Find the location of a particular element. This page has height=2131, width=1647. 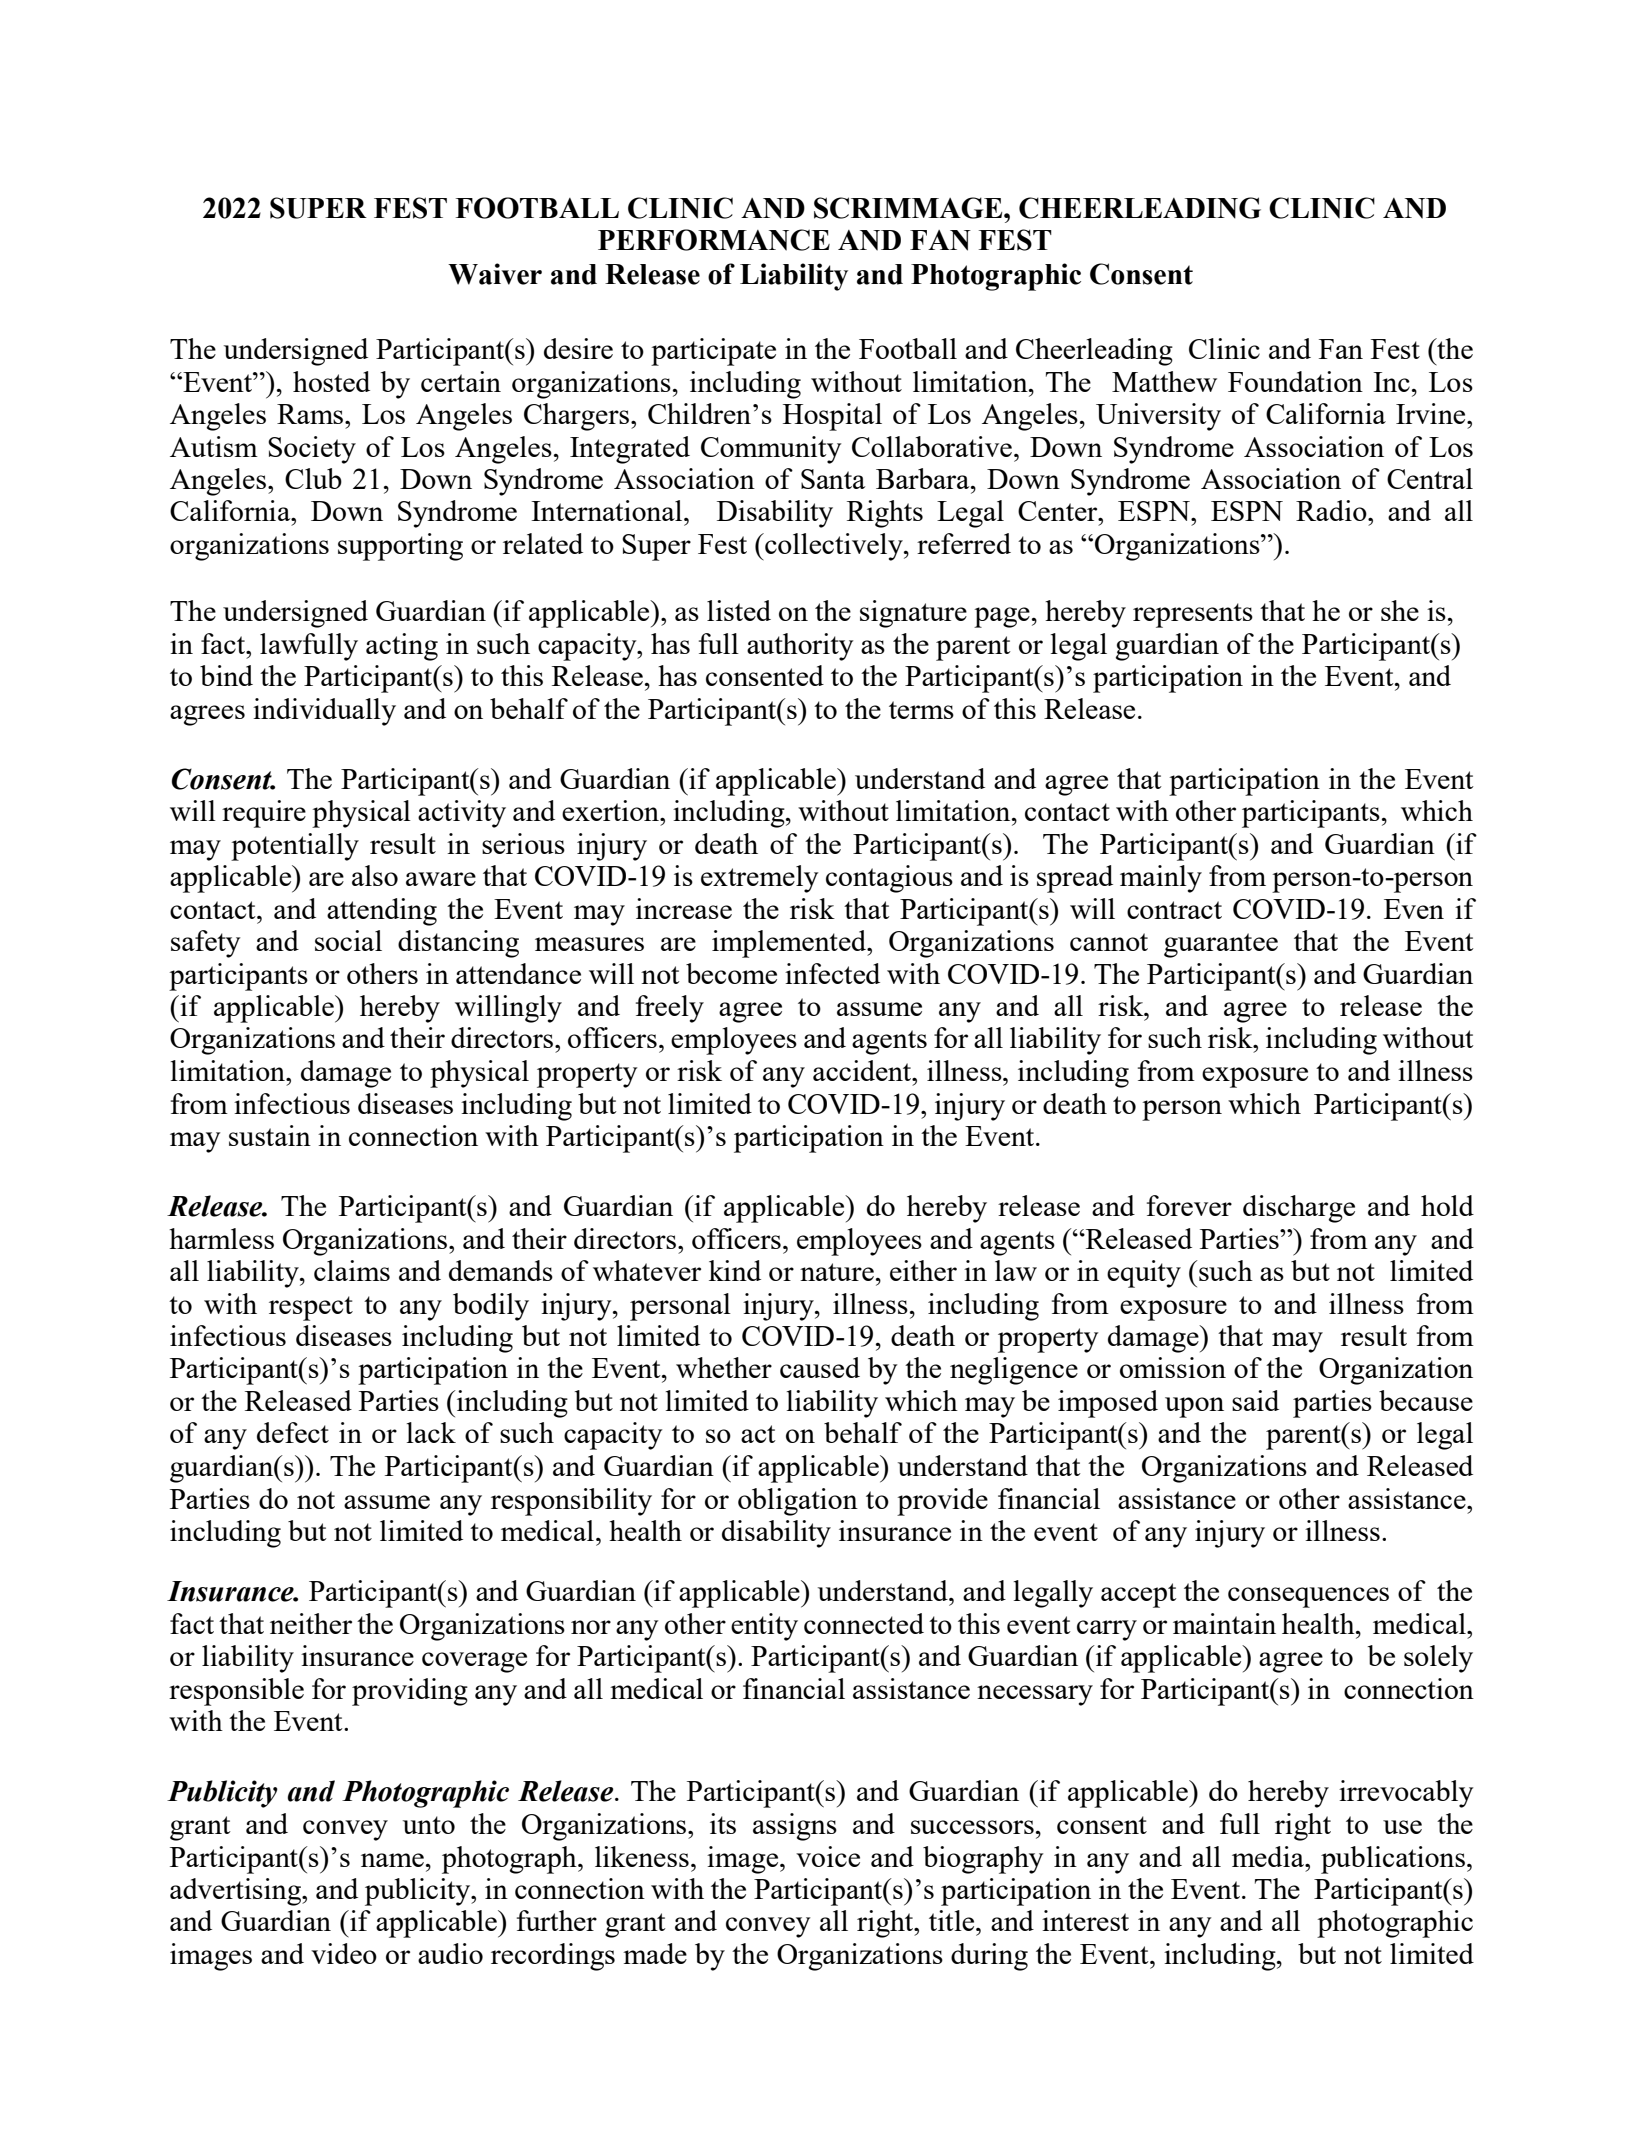

Foundation is located at coordinates (1295, 381).
